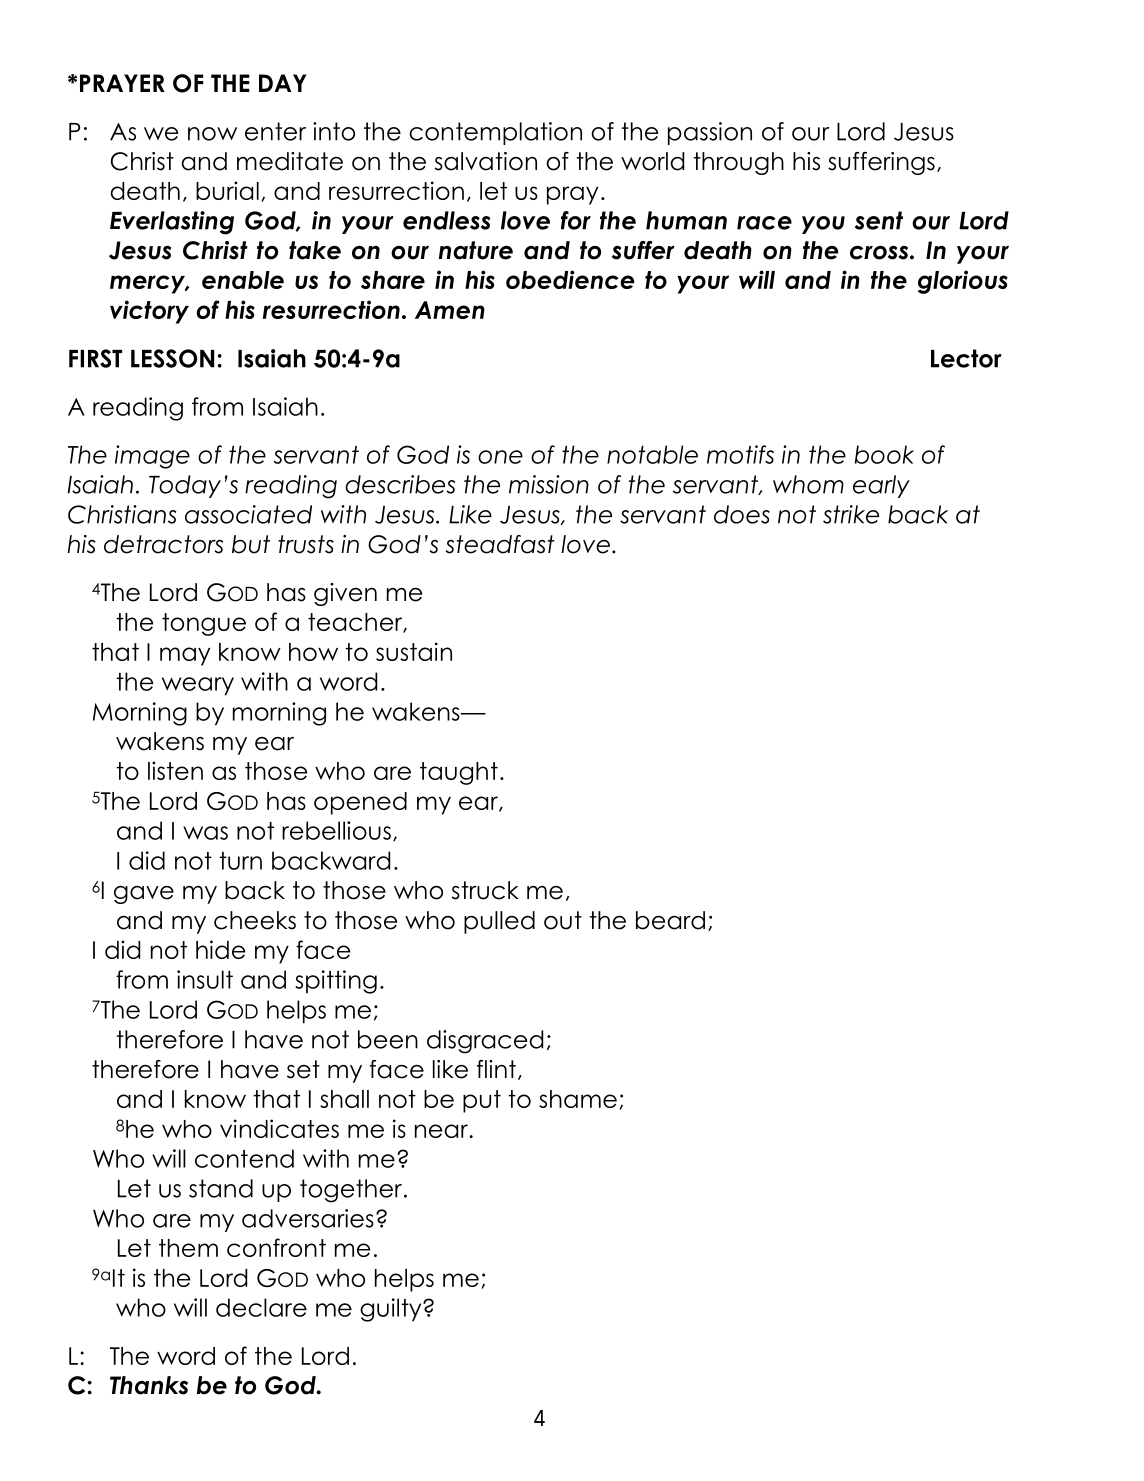 The height and width of the screenshot is (1481, 1144). What do you see at coordinates (149, 1385) in the screenshot?
I see `Thanks` at bounding box center [149, 1385].
